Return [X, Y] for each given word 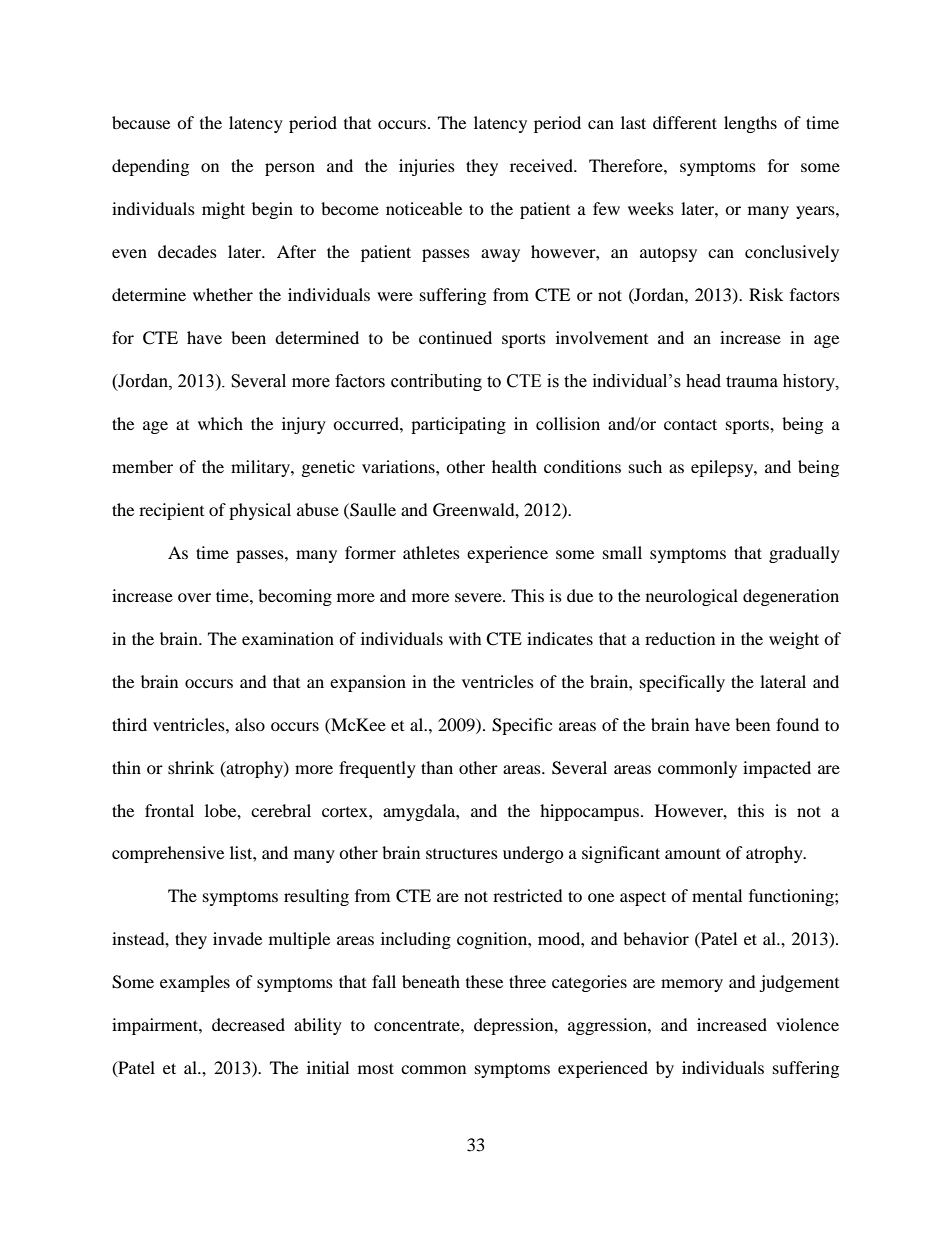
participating [458, 425]
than [437, 767]
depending [150, 167]
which [220, 423]
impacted [777, 769]
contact [690, 424]
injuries [427, 167]
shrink [191, 767]
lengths [750, 124]
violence [807, 1024]
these [484, 981]
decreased [248, 1024]
